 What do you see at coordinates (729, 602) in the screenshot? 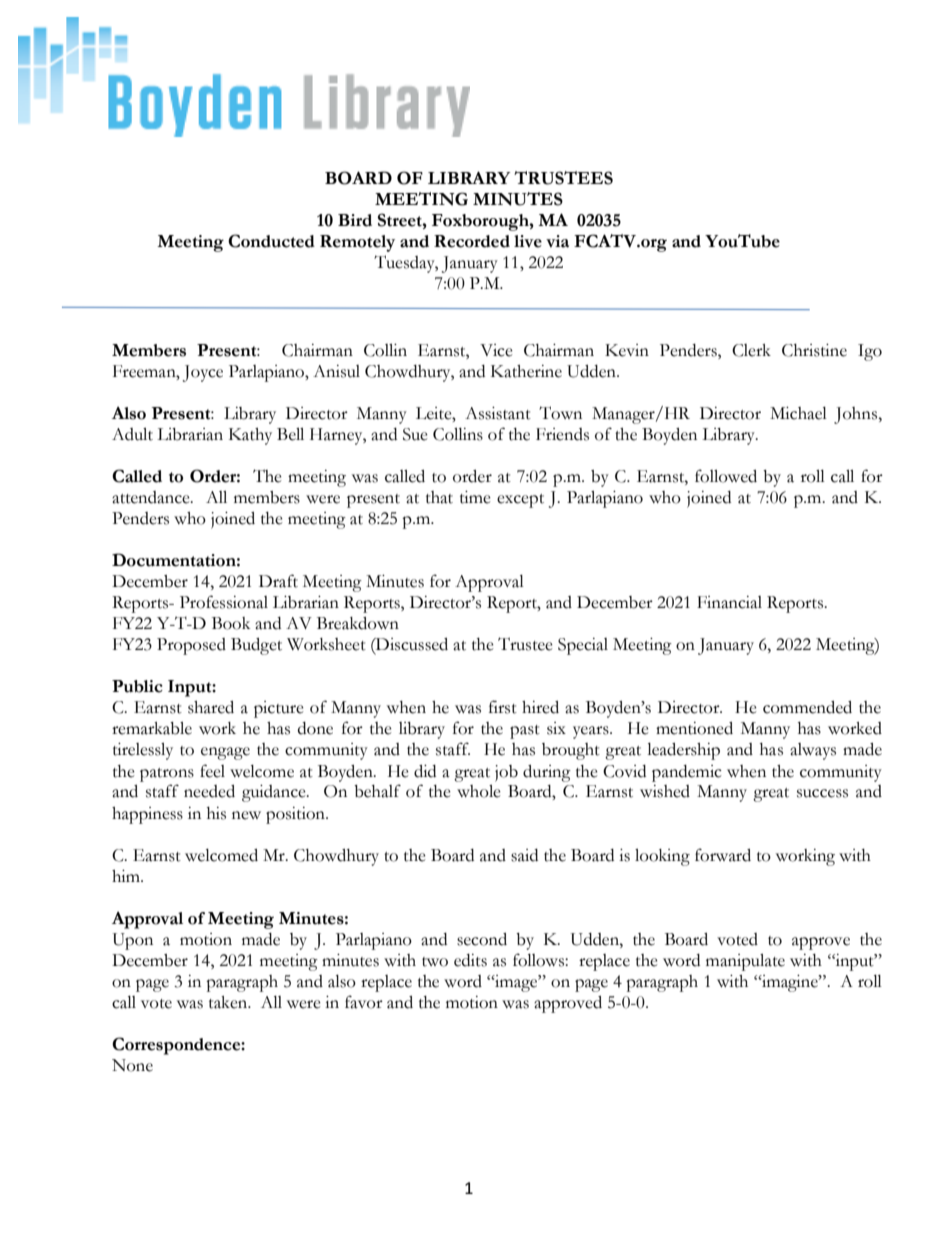
I see `Financial` at bounding box center [729, 602].
